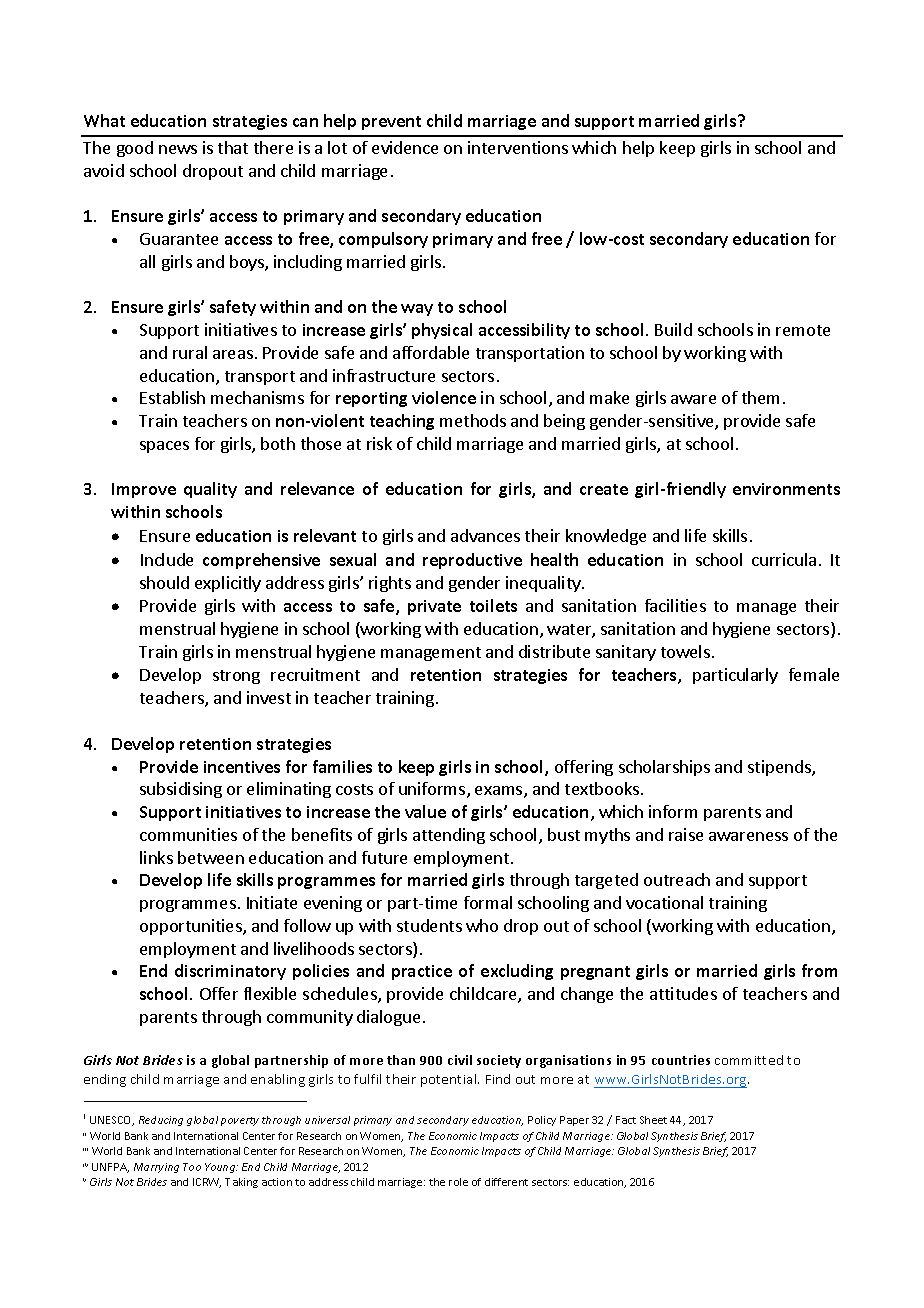 Image resolution: width=924 pixels, height=1308 pixels. Describe the element at coordinates (786, 489) in the document. I see `environments` at that location.
